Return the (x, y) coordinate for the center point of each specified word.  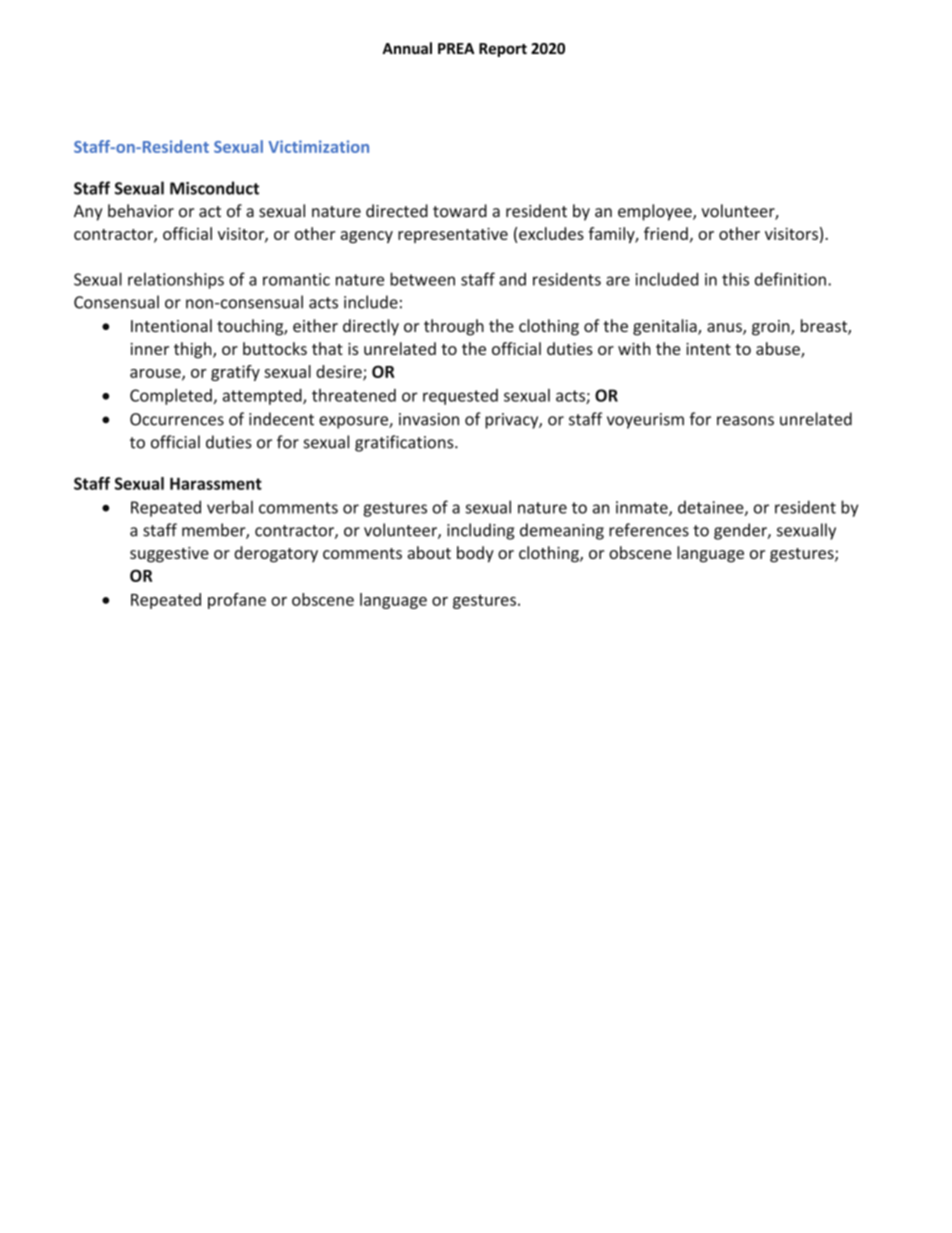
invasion (429, 419)
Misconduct (214, 188)
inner (150, 349)
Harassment (216, 483)
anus (725, 329)
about (429, 552)
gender (741, 531)
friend (666, 233)
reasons (745, 421)
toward (460, 211)
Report (503, 50)
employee (656, 212)
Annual (407, 48)
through (454, 327)
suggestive (169, 555)
